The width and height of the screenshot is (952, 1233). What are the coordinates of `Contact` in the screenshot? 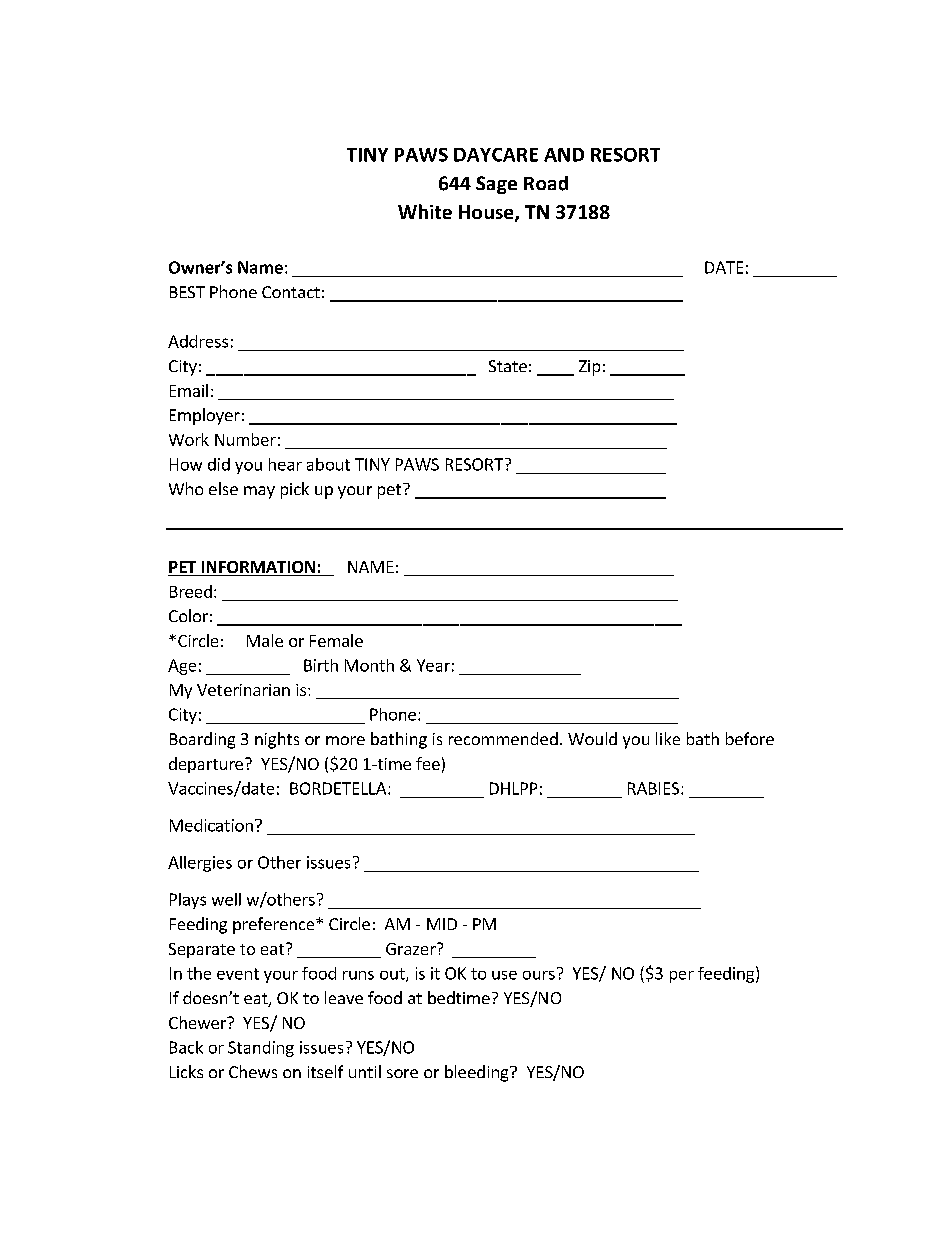 It's located at (291, 292).
